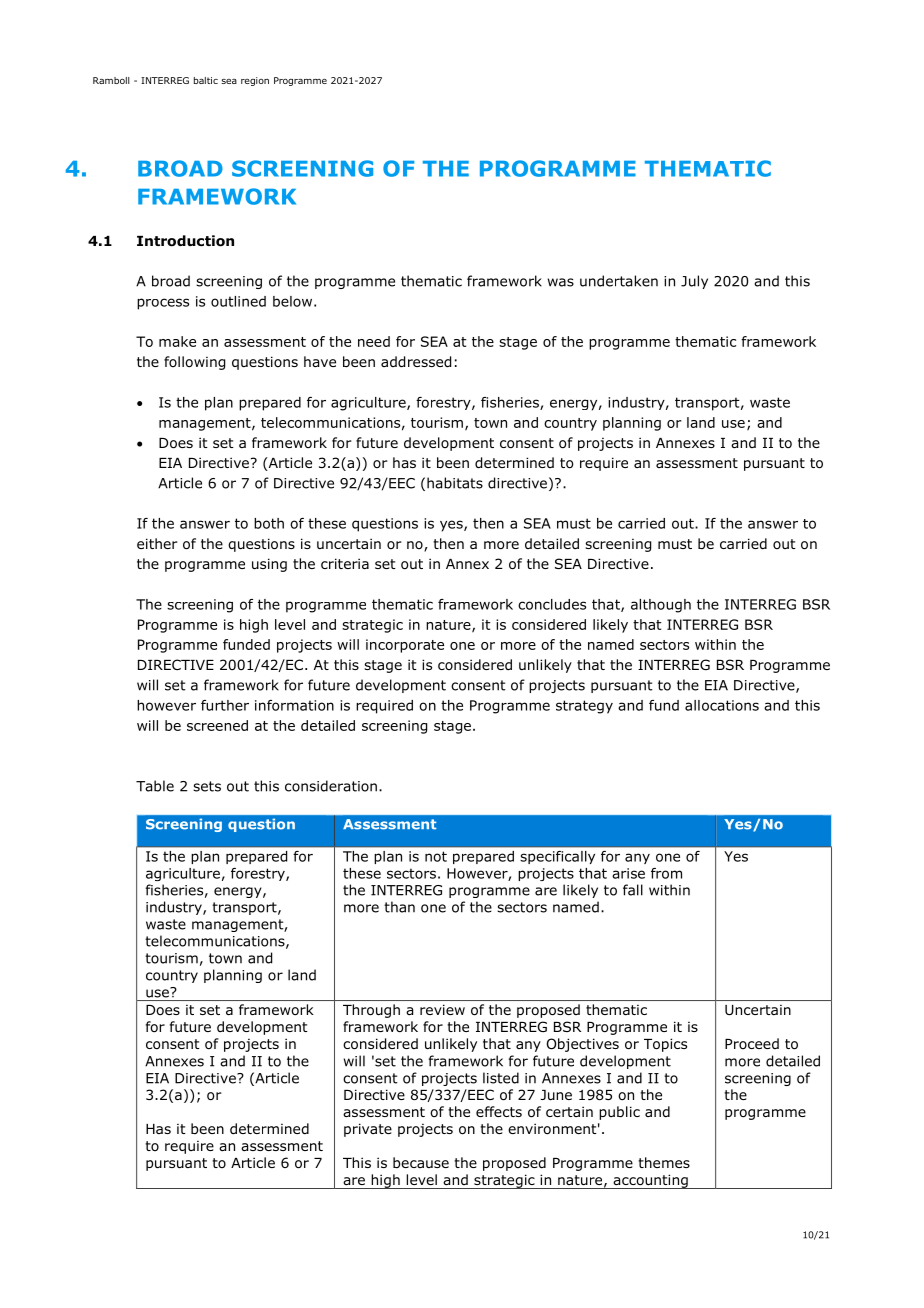 The height and width of the screenshot is (1308, 924). I want to click on because, so click(421, 1162).
